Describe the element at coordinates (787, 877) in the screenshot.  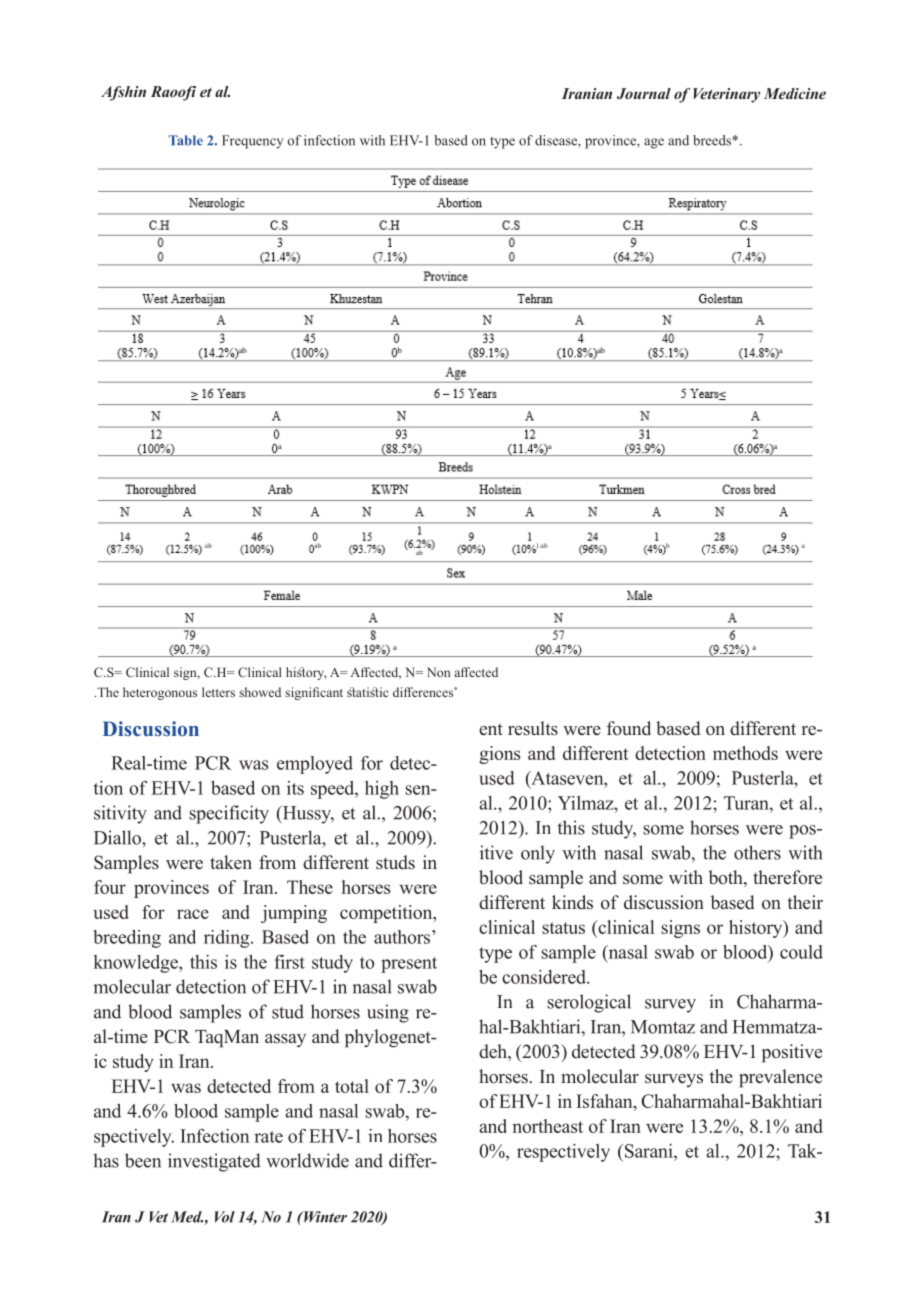
I see `therefore` at that location.
